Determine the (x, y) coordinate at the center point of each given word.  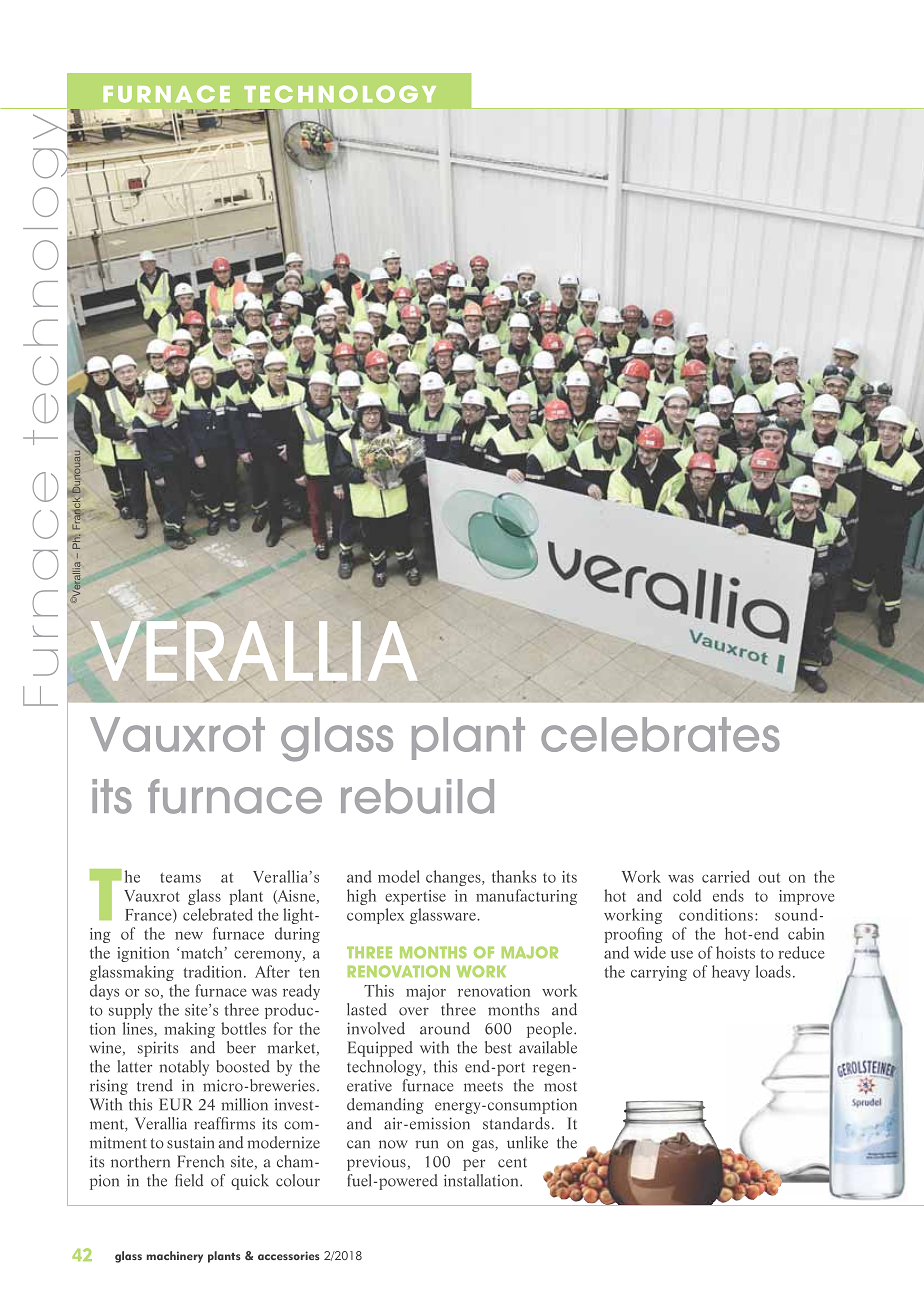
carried (726, 876)
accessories (289, 1255)
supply (131, 1011)
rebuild (417, 796)
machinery (175, 1257)
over (414, 1011)
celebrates (660, 734)
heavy (731, 973)
